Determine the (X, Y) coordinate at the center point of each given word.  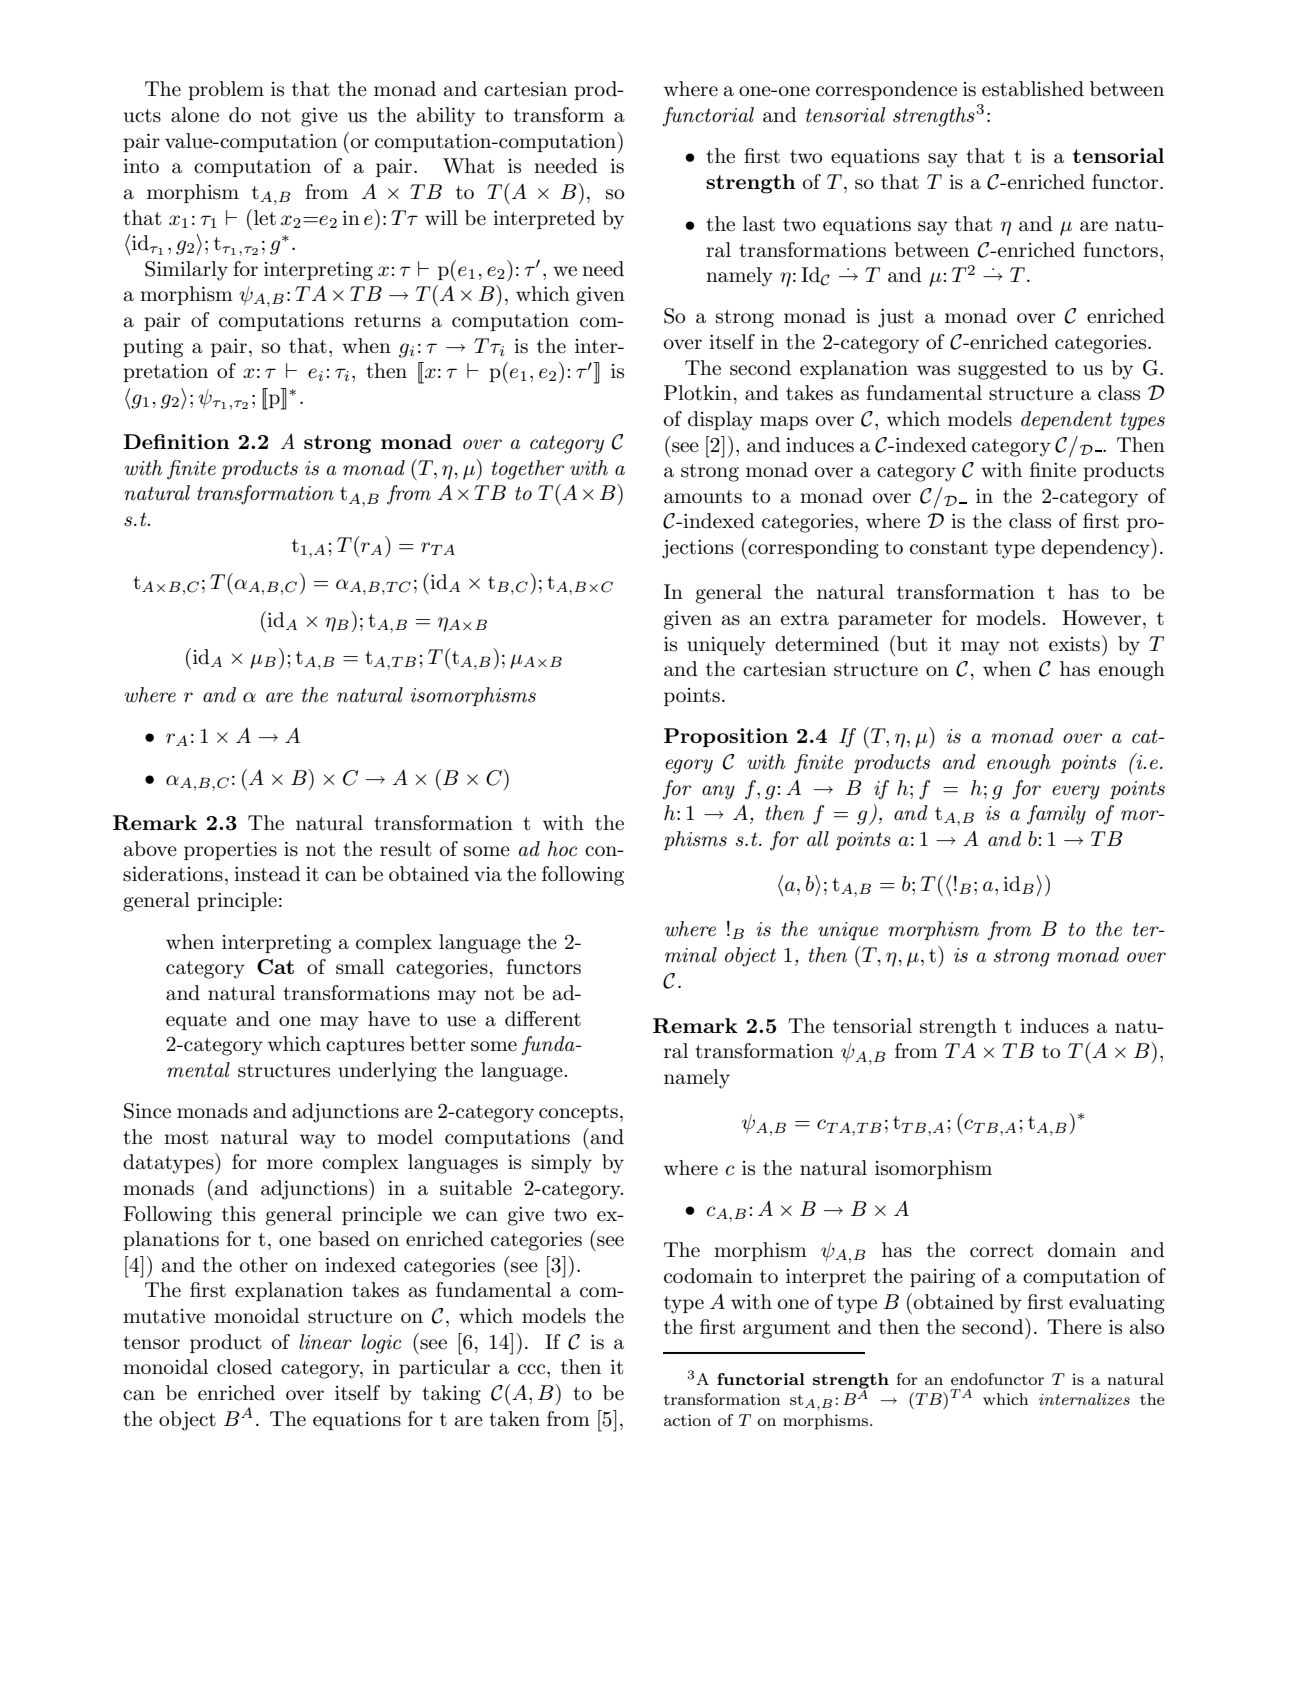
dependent (1066, 420)
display (720, 421)
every (1076, 792)
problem (226, 90)
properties (230, 851)
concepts (578, 1113)
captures (365, 1046)
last (759, 224)
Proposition (726, 737)
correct (1001, 1251)
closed (244, 1367)
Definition (176, 441)
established (1033, 89)
